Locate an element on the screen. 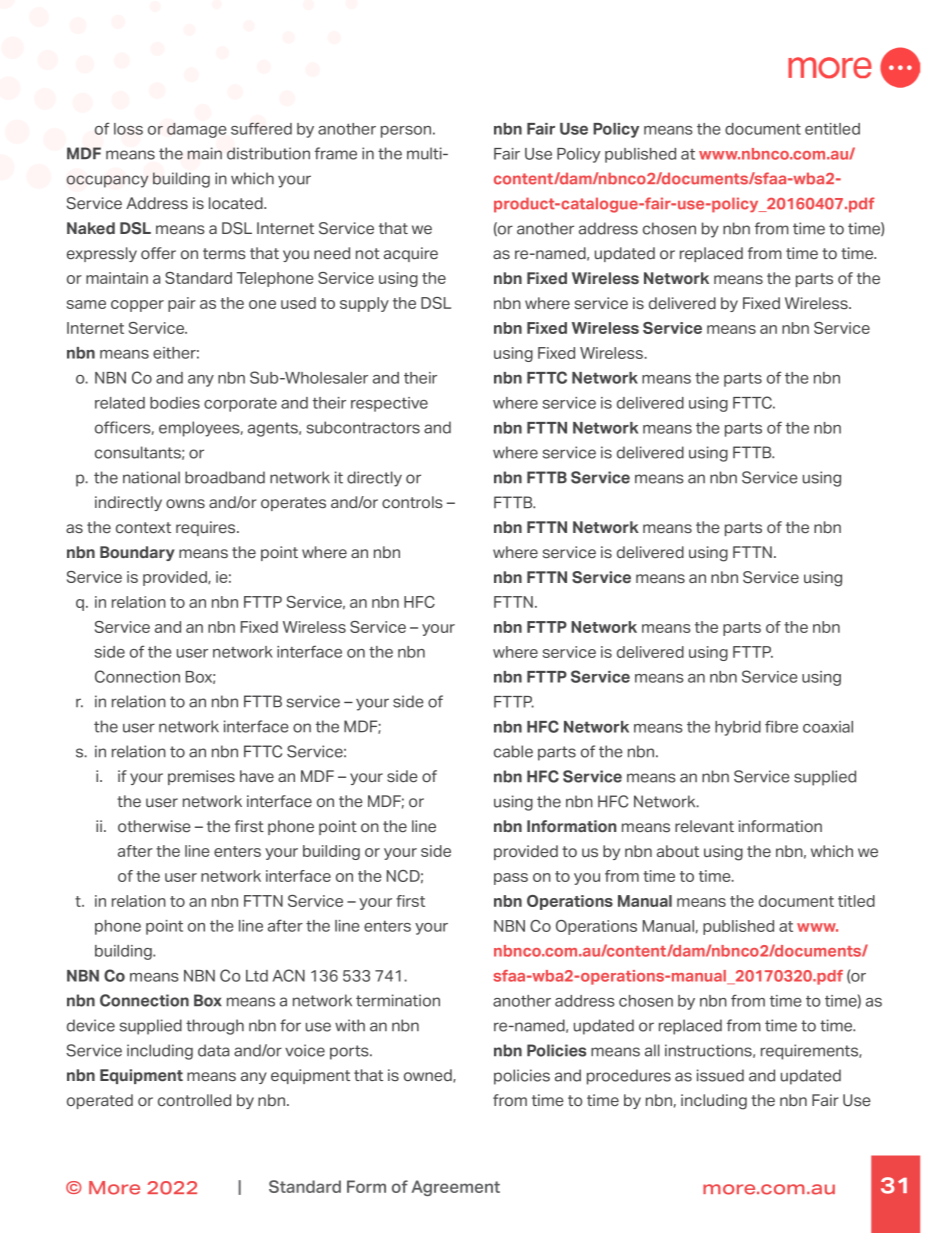 This screenshot has width=952, height=1233. frame is located at coordinates (336, 153).
